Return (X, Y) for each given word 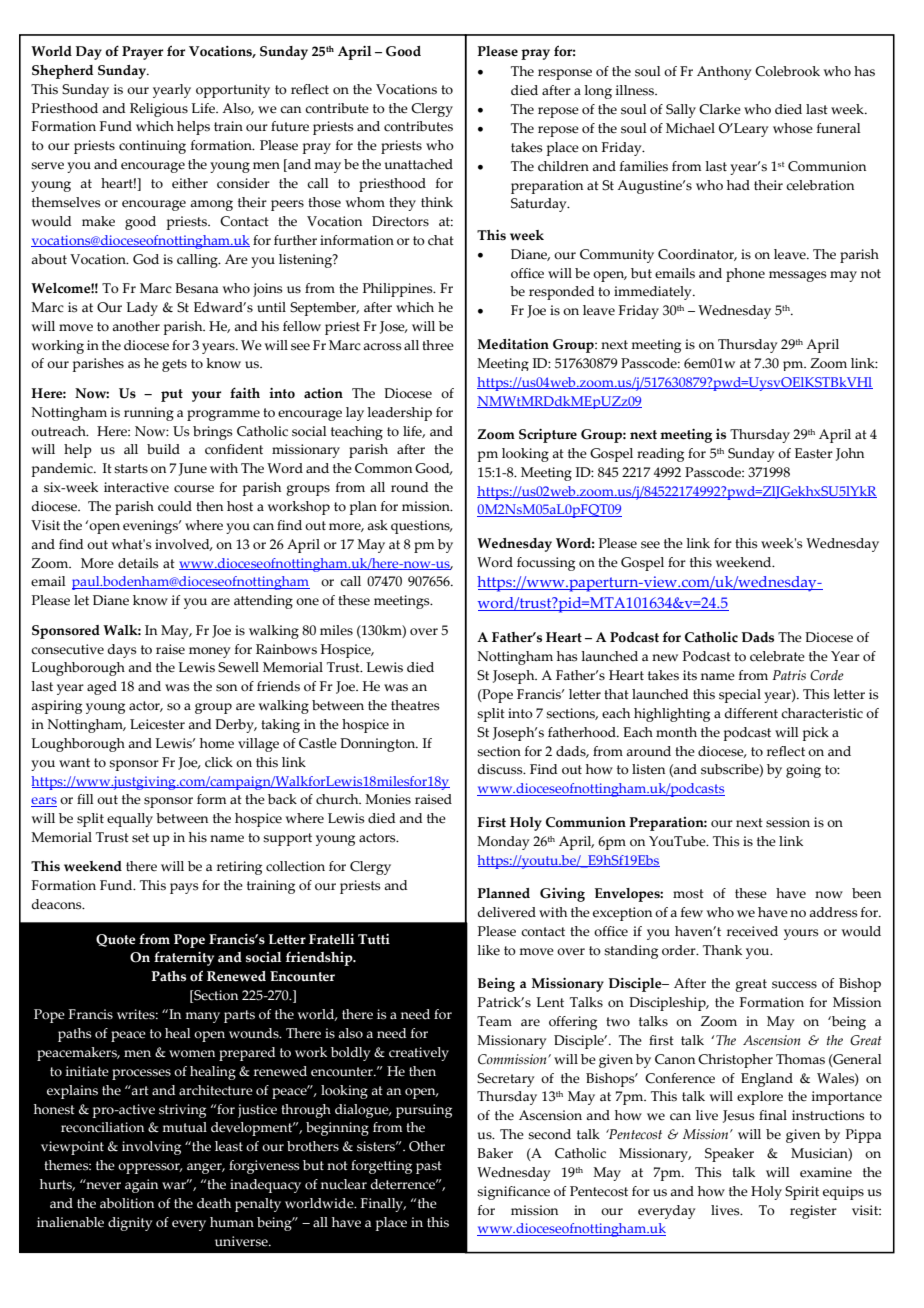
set (140, 838)
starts (131, 469)
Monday (503, 843)
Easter (814, 453)
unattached (418, 164)
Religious (159, 110)
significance (513, 1193)
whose (793, 128)
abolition (127, 1203)
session (788, 822)
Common (383, 468)
